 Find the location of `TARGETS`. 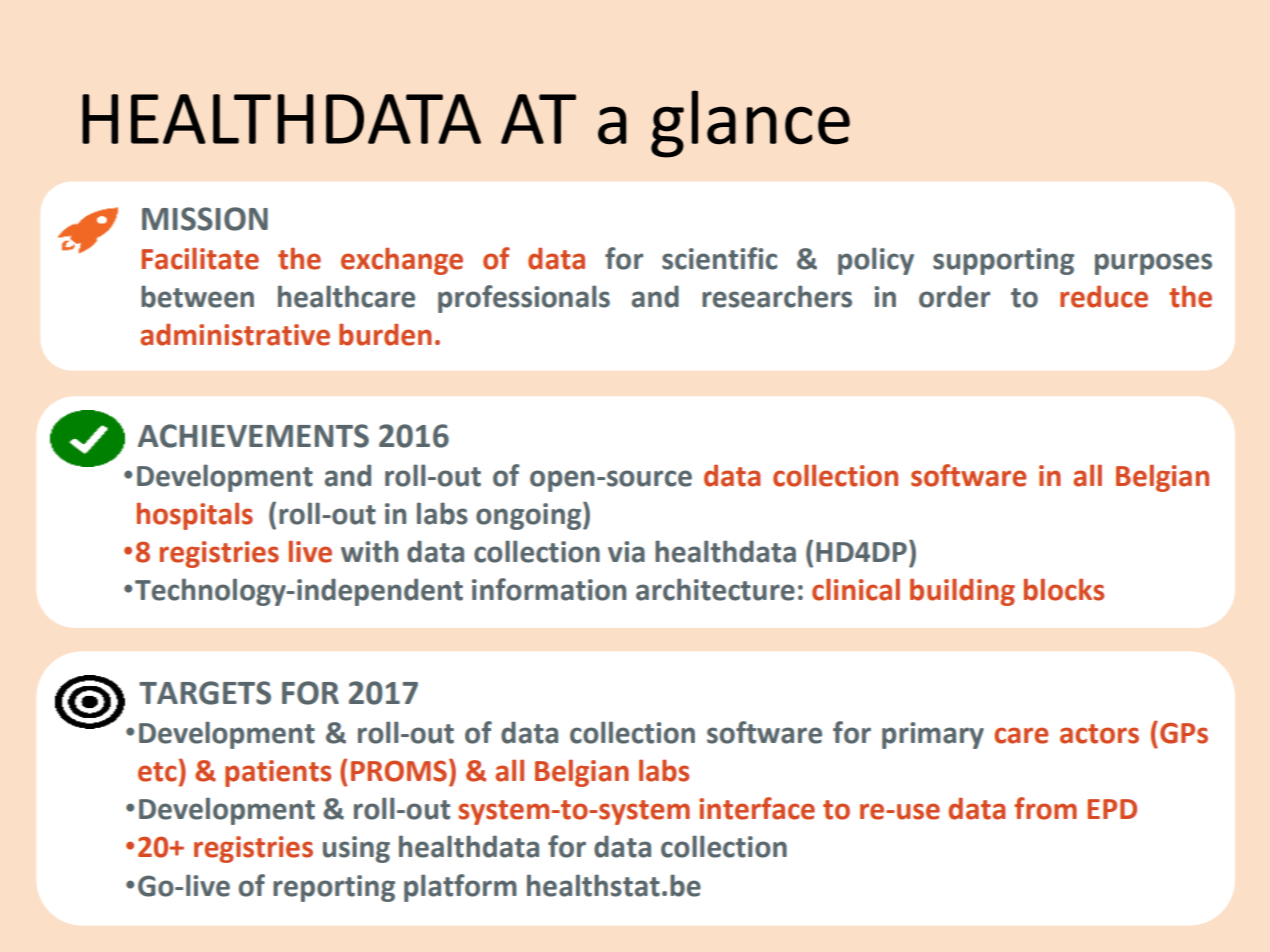

TARGETS is located at coordinates (205, 693).
